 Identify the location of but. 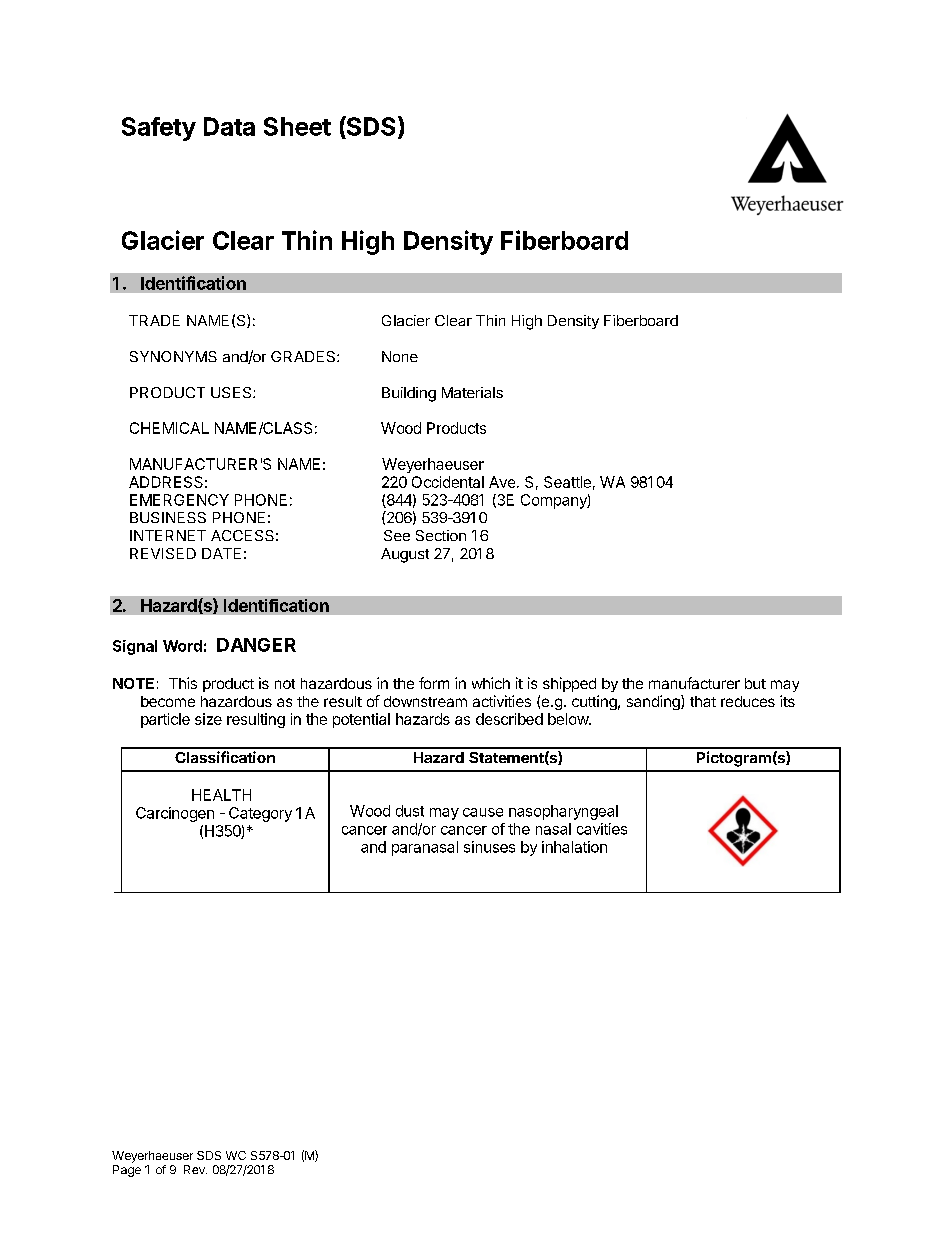
(755, 683).
